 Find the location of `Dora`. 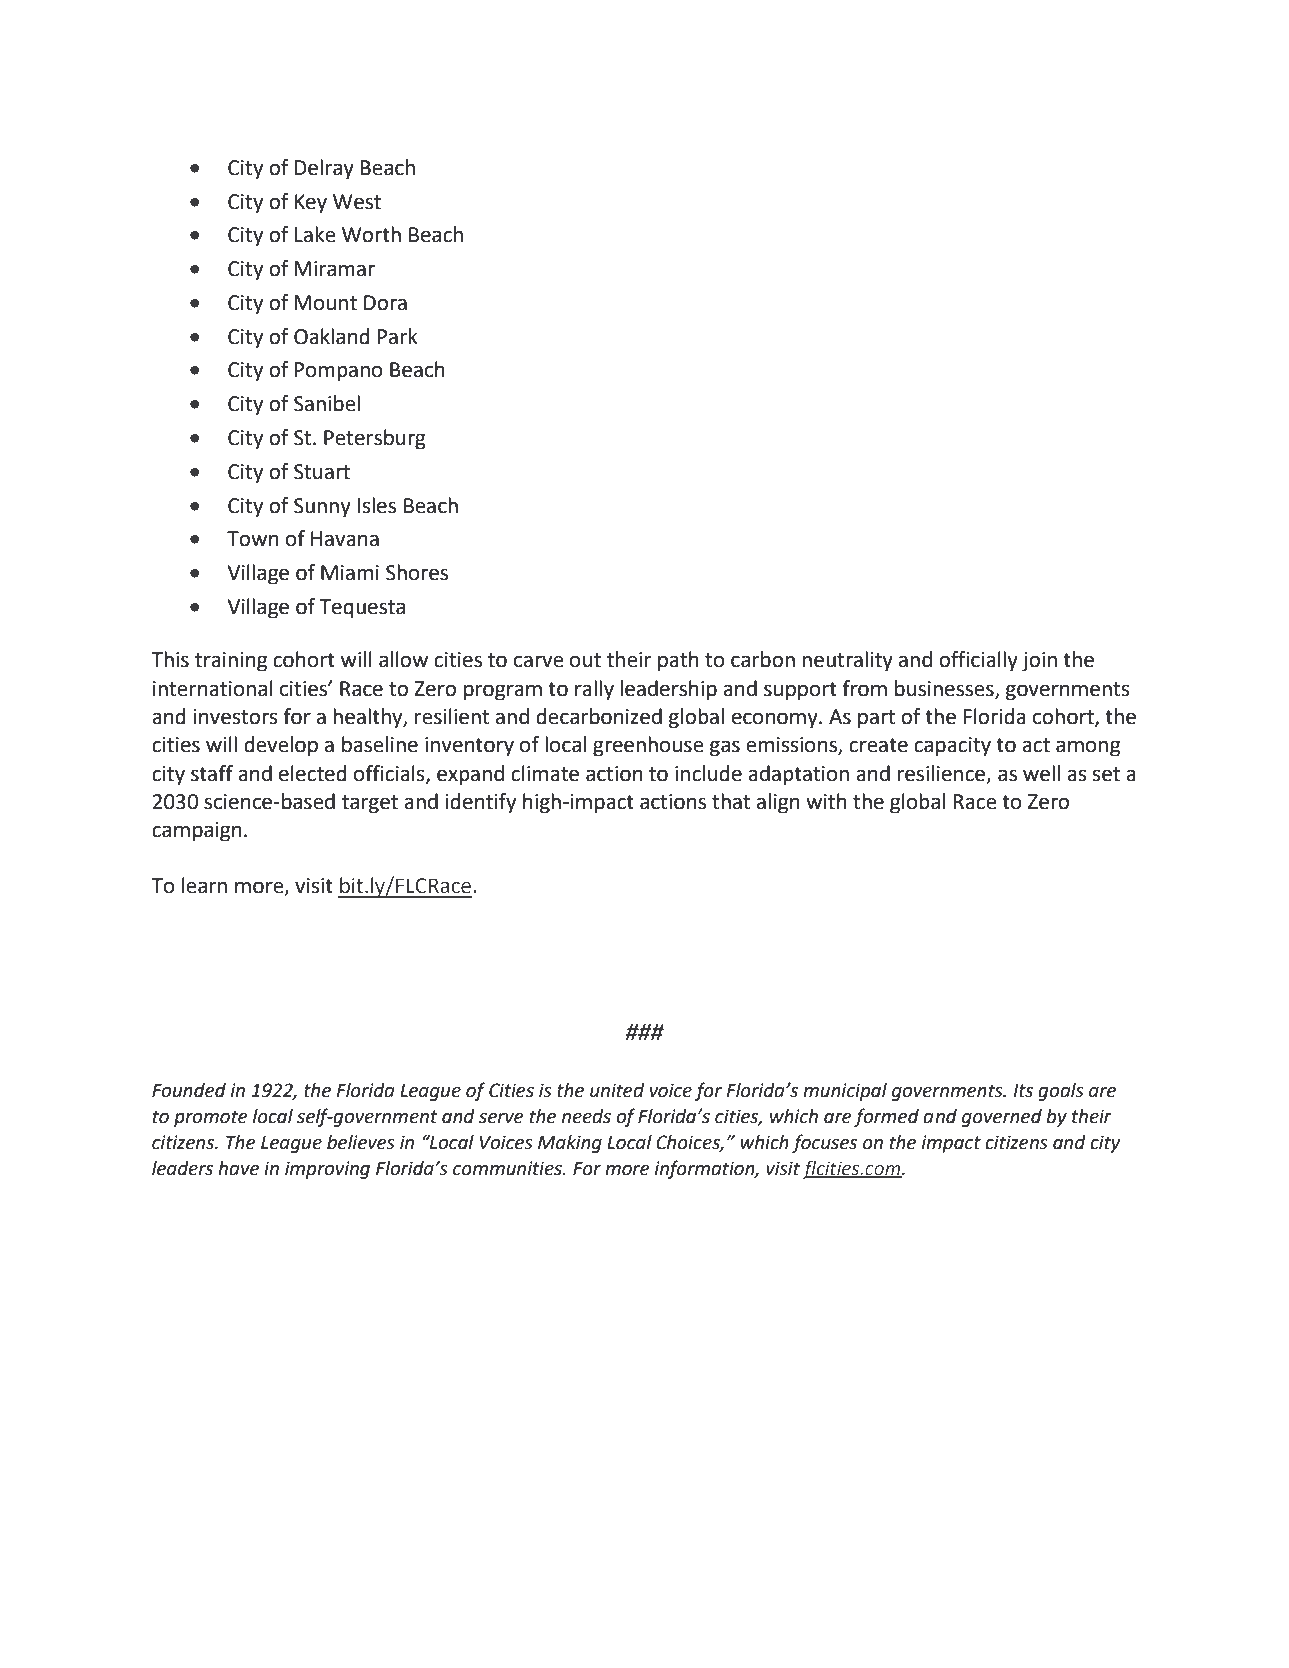

Dora is located at coordinates (385, 303).
